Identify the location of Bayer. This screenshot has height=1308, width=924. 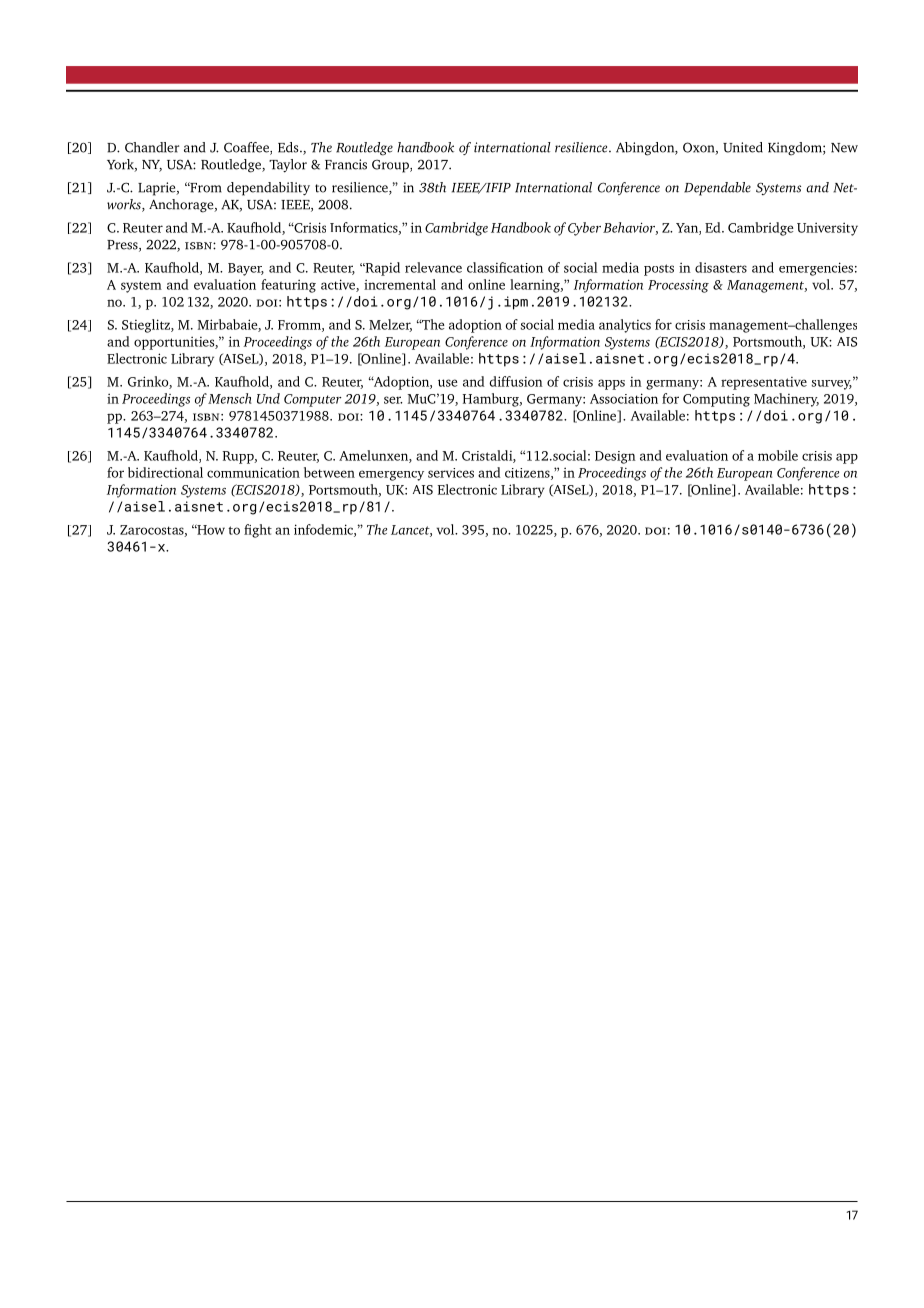
(246, 269).
